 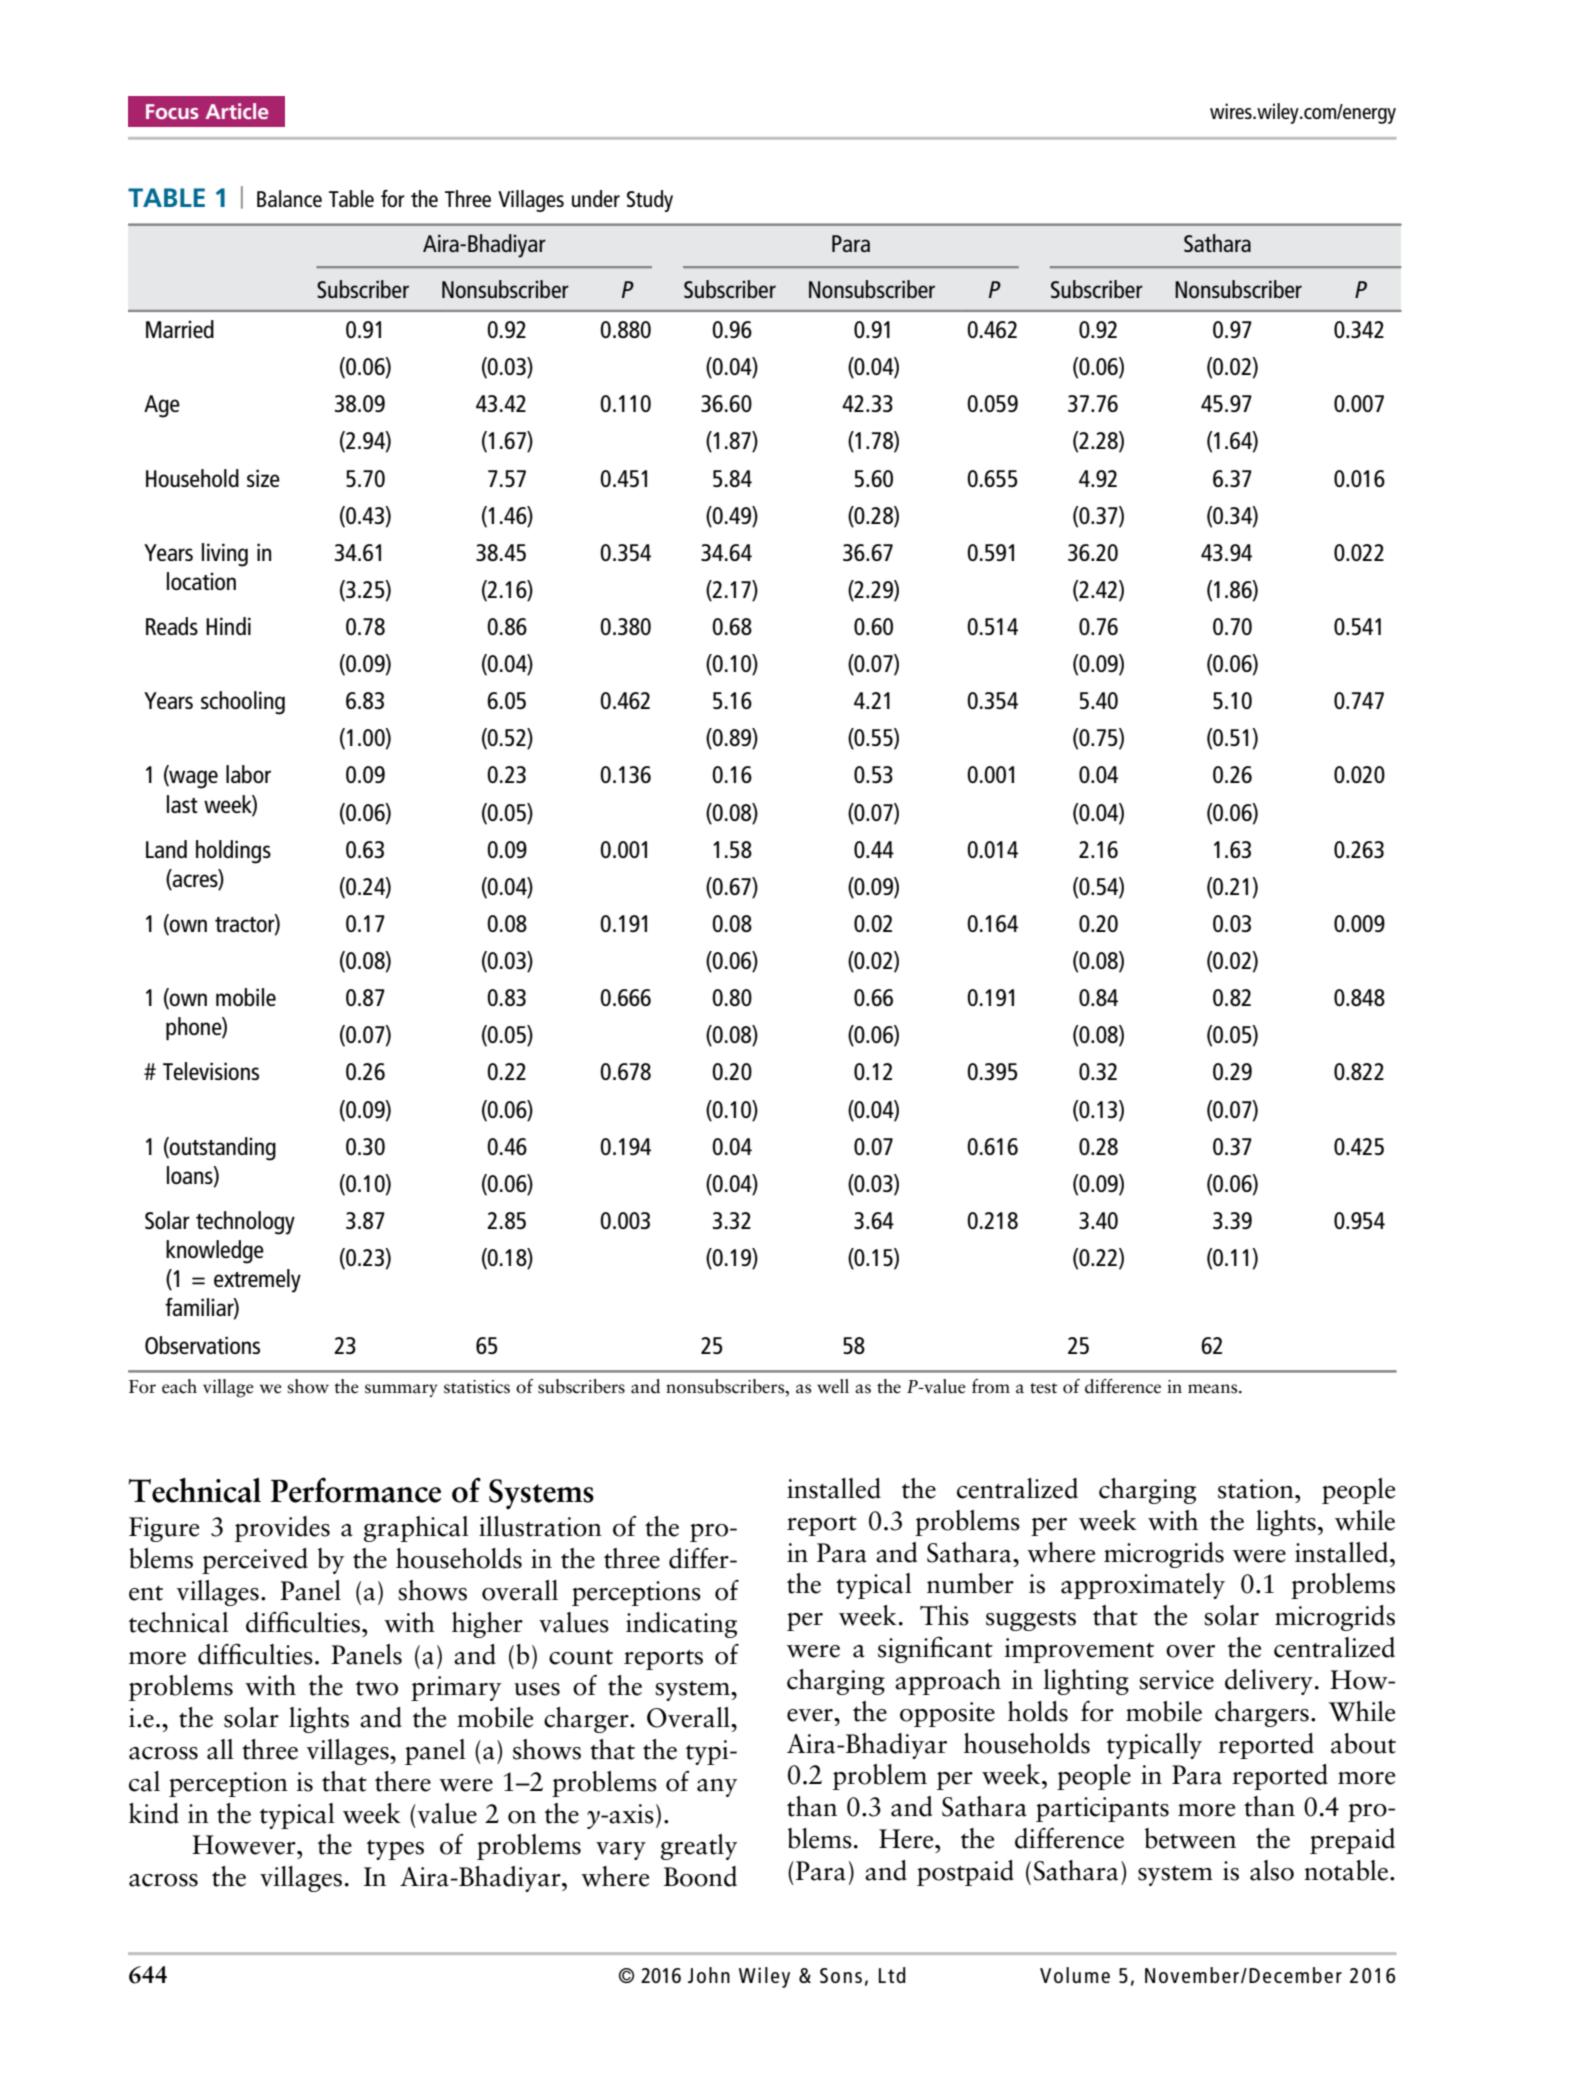 I want to click on well, so click(x=833, y=1386).
